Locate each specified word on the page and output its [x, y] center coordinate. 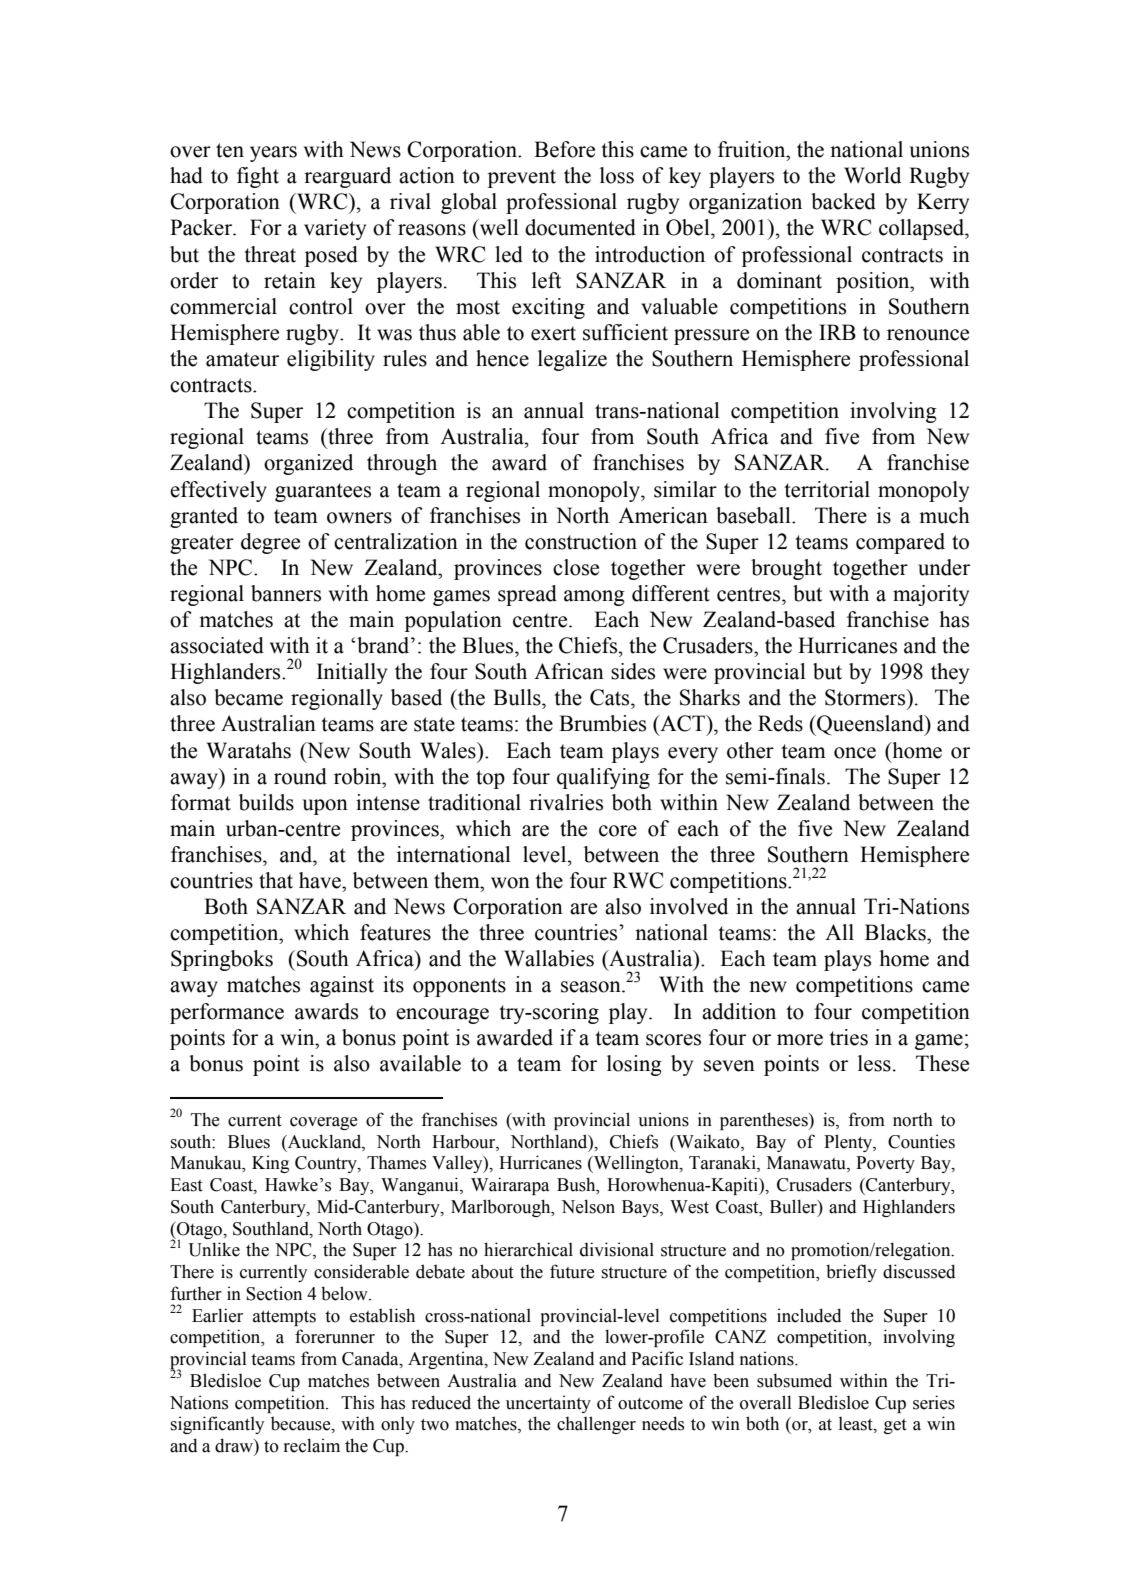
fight [258, 177]
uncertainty [548, 1404]
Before [564, 149]
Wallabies [549, 958]
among [594, 598]
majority [931, 595]
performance [227, 1013]
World [872, 175]
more [800, 1040]
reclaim [312, 1445]
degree [270, 543]
